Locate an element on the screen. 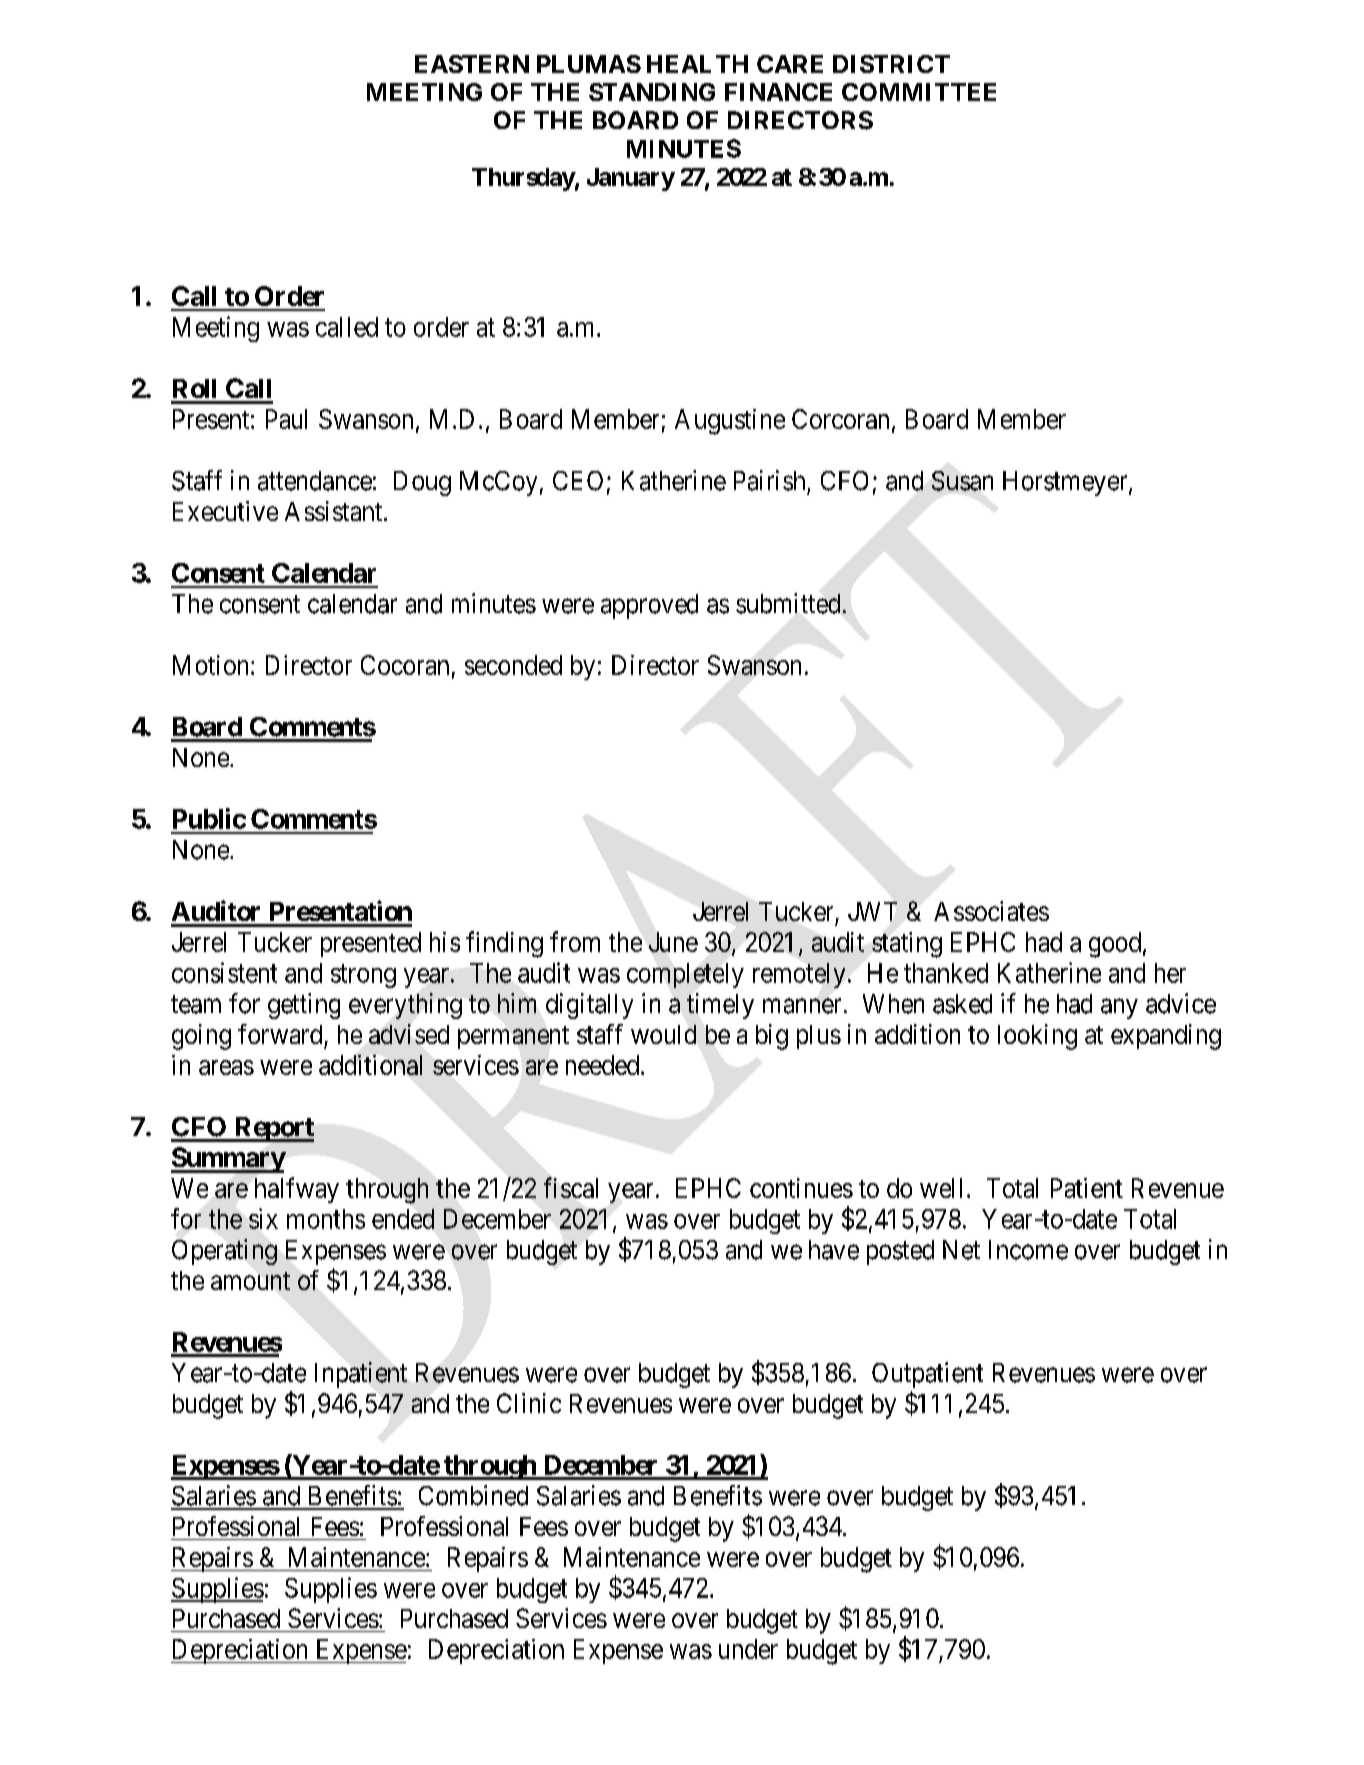  STANDING is located at coordinates (652, 92).
